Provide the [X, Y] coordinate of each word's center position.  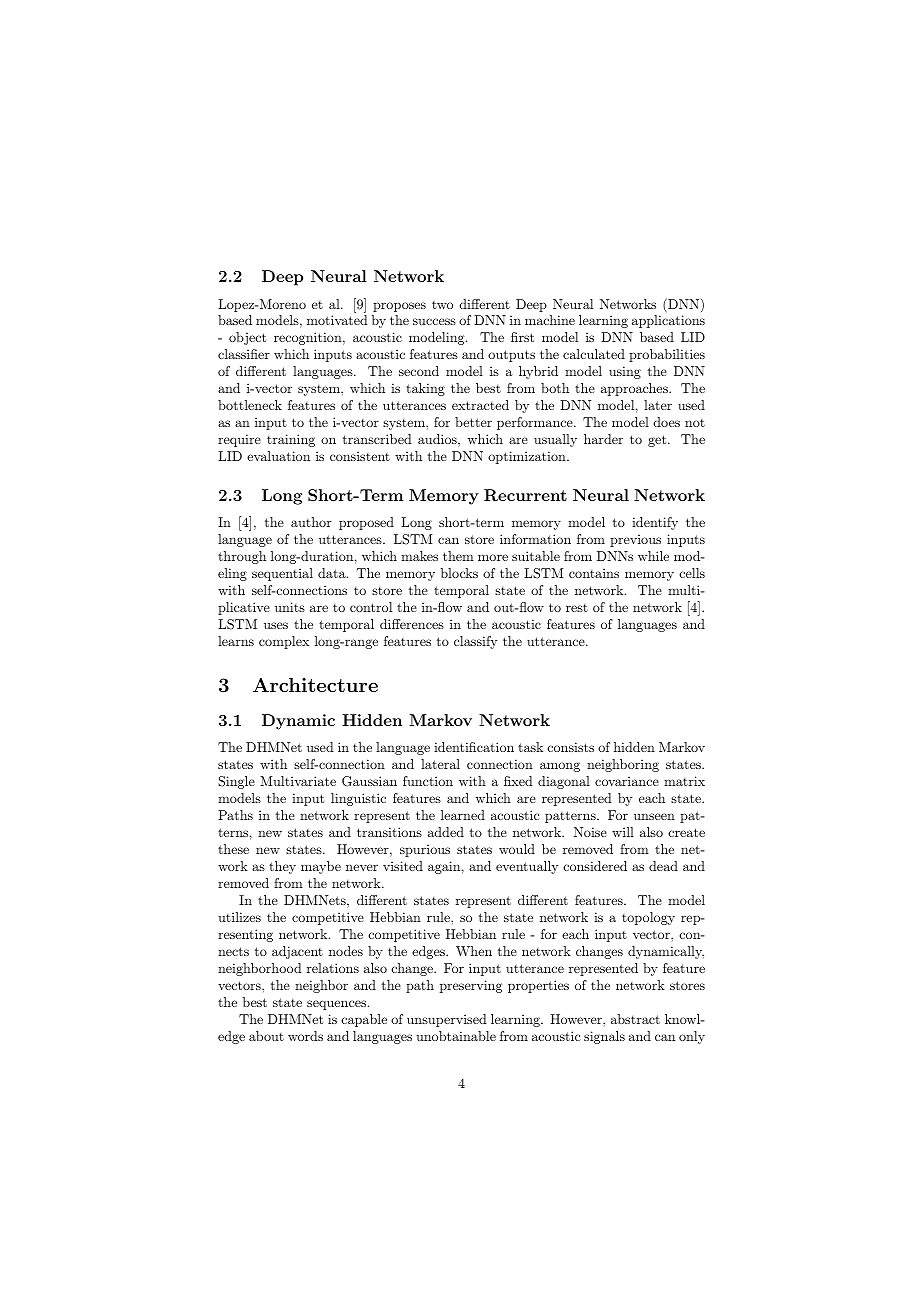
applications [668, 321]
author [311, 522]
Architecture [315, 685]
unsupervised [447, 1020]
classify [475, 642]
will [623, 832]
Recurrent [525, 495]
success [434, 321]
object [247, 338]
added [446, 832]
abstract [635, 1019]
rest [577, 608]
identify [655, 523]
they [282, 867]
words [305, 1036]
